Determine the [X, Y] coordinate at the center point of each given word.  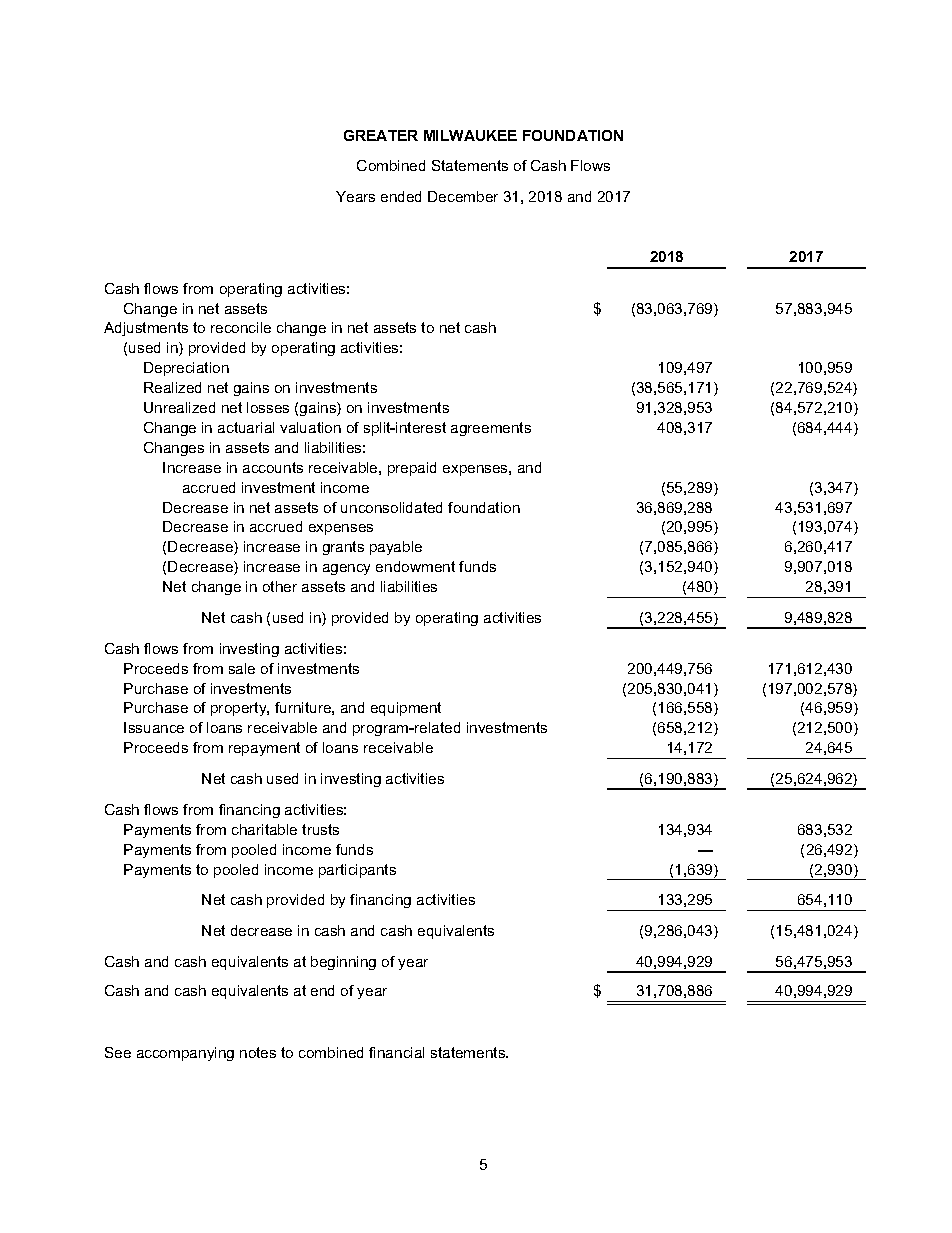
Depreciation [186, 369]
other [280, 586]
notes [258, 1052]
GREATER [381, 135]
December [463, 196]
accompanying [185, 1054]
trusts [320, 829]
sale [242, 668]
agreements [491, 429]
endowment [415, 566]
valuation [310, 427]
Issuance [154, 727]
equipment [406, 709]
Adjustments [146, 329]
